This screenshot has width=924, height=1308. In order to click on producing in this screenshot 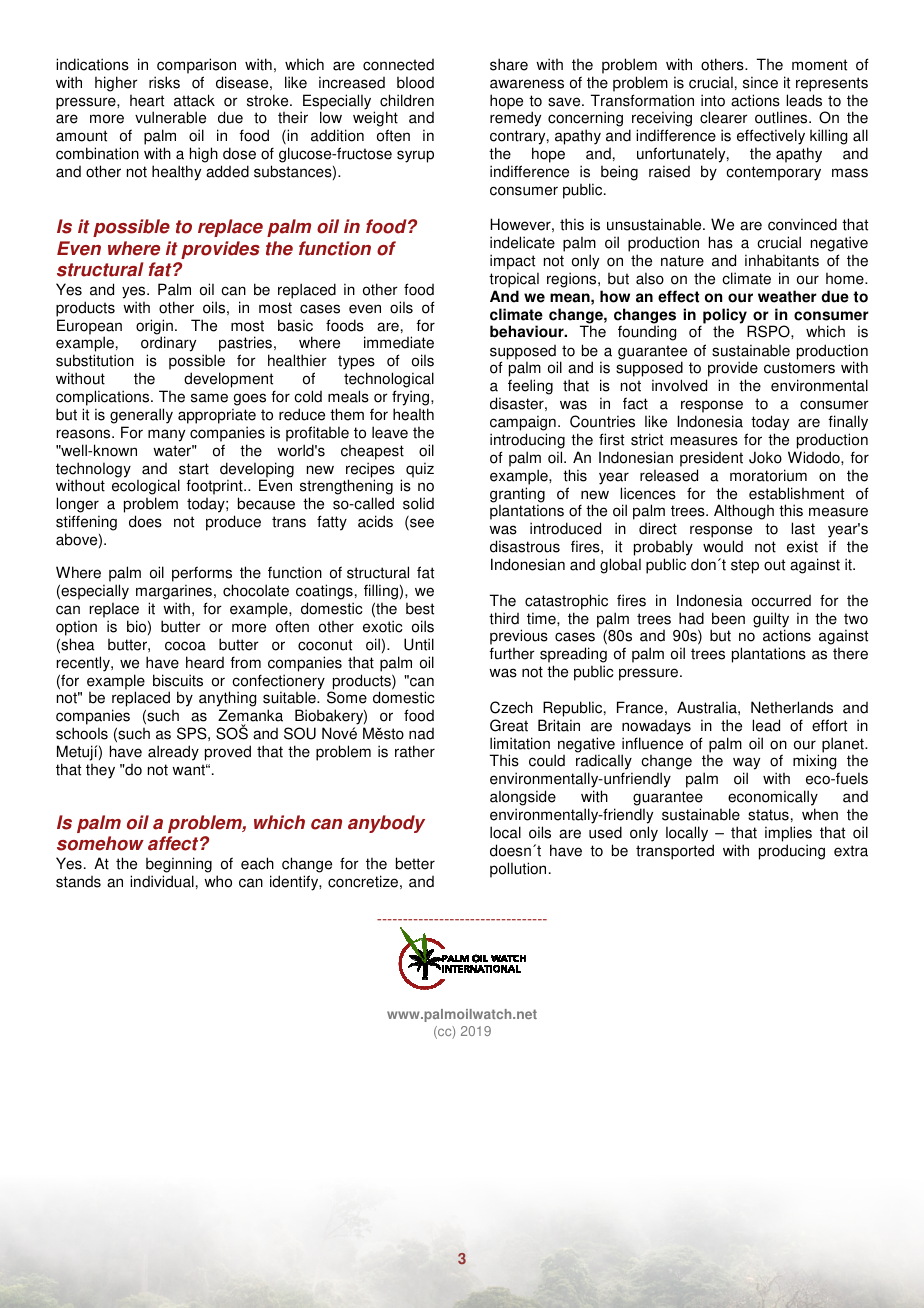, I will do `click(792, 852)`.
